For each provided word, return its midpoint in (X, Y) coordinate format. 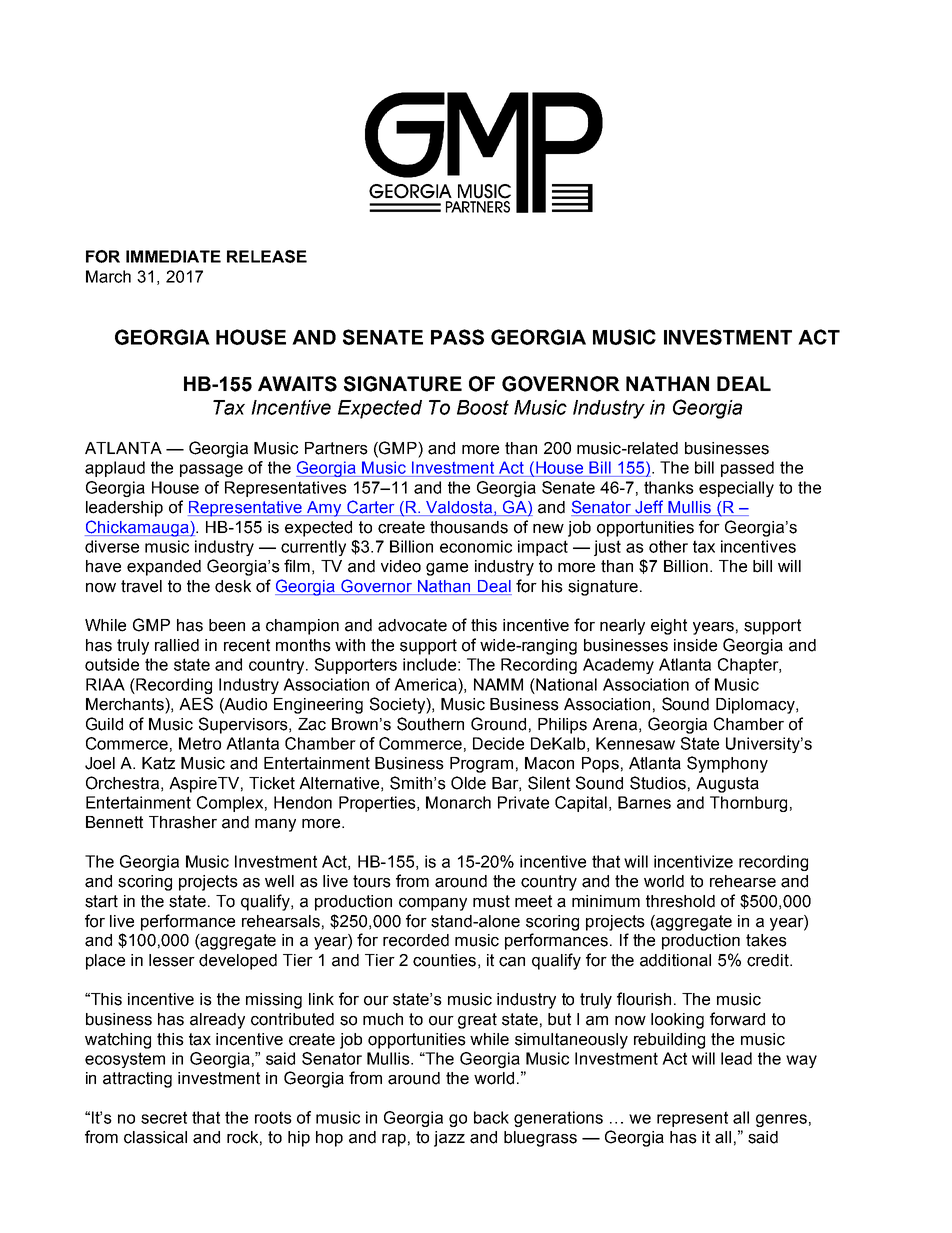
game (447, 569)
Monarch (458, 802)
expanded (164, 568)
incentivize (693, 861)
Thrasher (183, 822)
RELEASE (267, 256)
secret (164, 1117)
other (668, 546)
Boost (483, 407)
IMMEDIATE (173, 256)
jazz (449, 1139)
